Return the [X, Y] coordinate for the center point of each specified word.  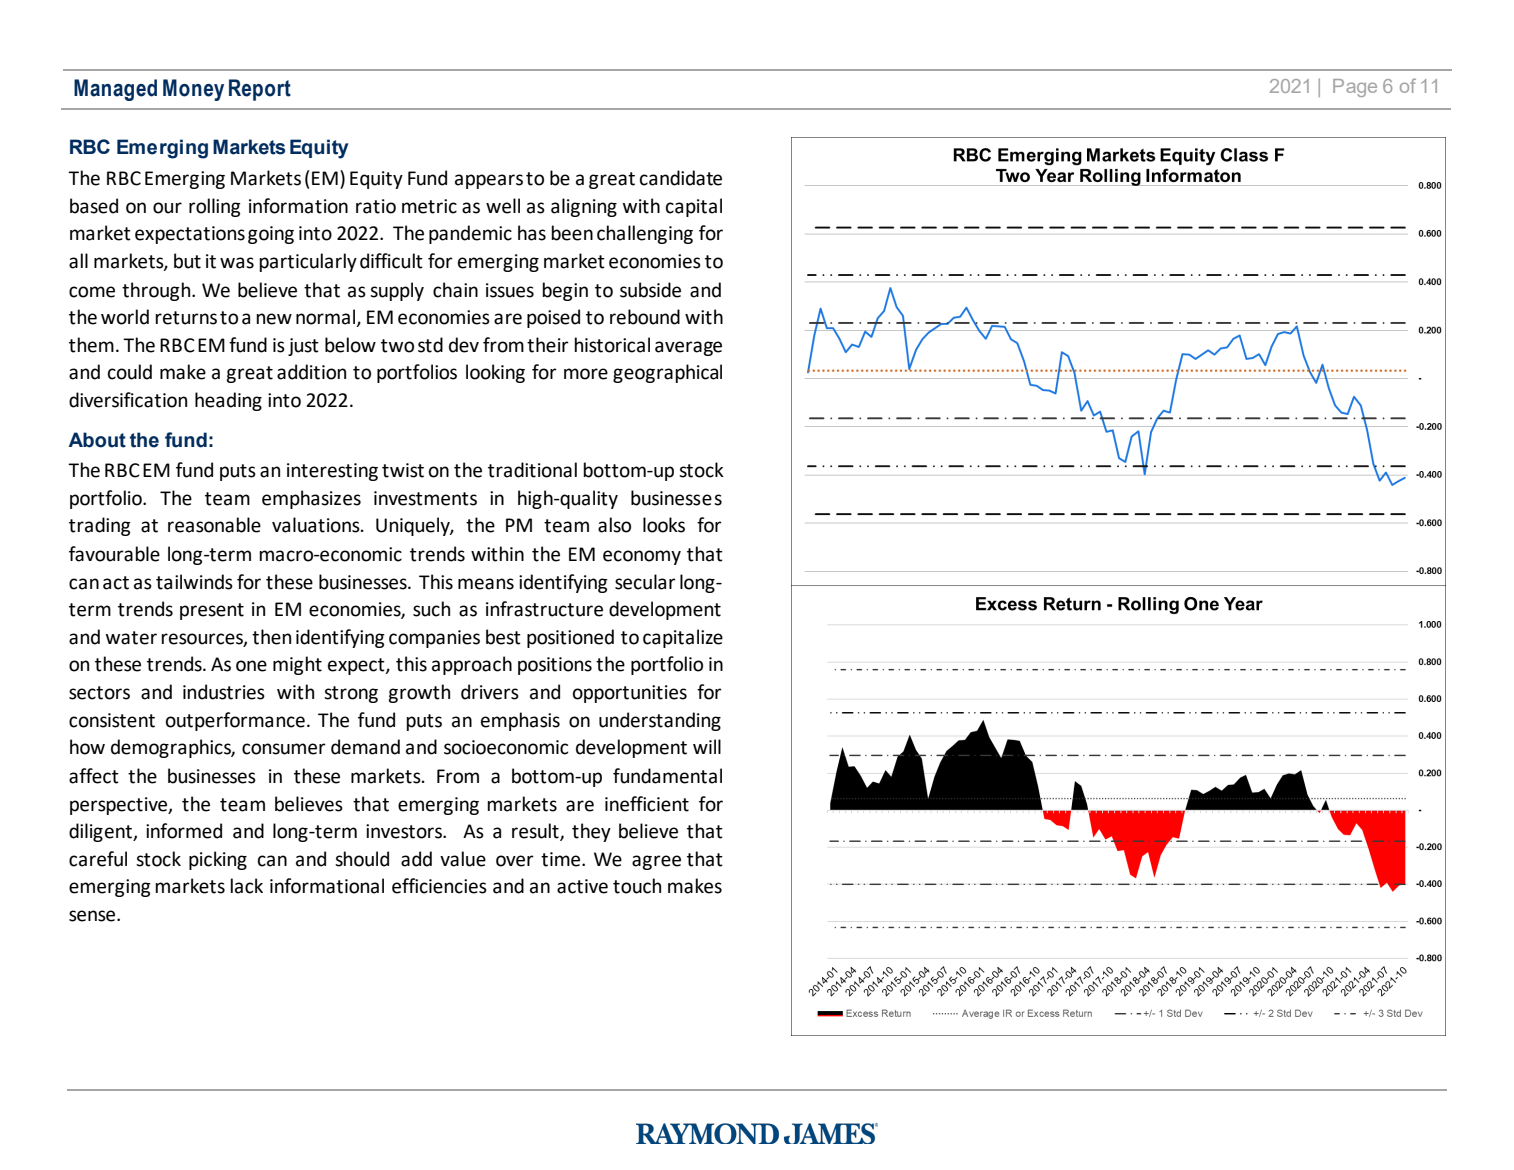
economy [642, 557]
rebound [645, 317]
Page [1355, 88]
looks [664, 525]
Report [260, 90]
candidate [681, 178]
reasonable [214, 525]
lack [246, 886]
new [274, 319]
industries [224, 692]
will [707, 746]
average [688, 348]
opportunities [630, 694]
